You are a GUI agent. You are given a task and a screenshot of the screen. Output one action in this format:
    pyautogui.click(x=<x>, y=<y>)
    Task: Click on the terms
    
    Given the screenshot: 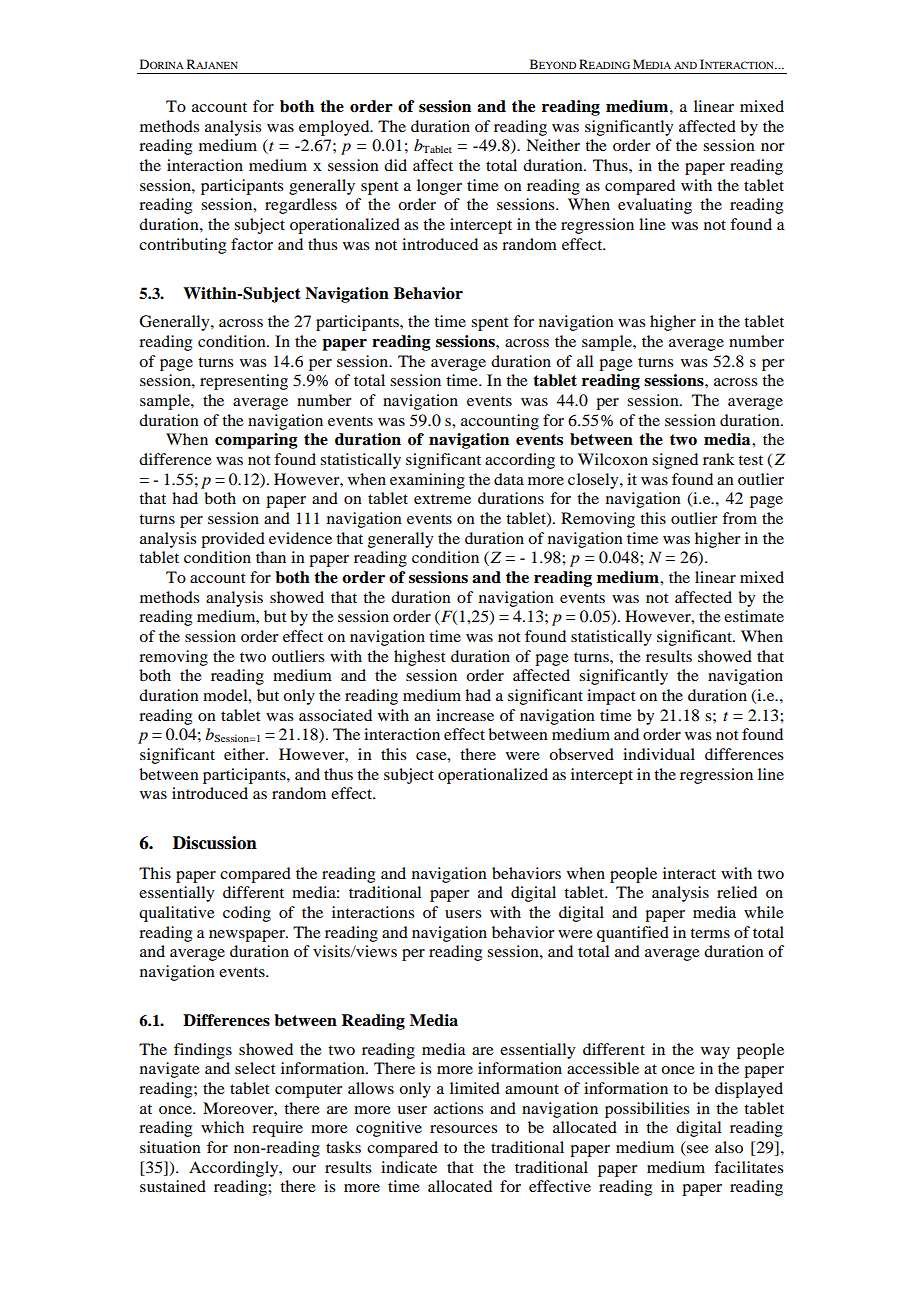 What is the action you would take?
    pyautogui.click(x=710, y=933)
